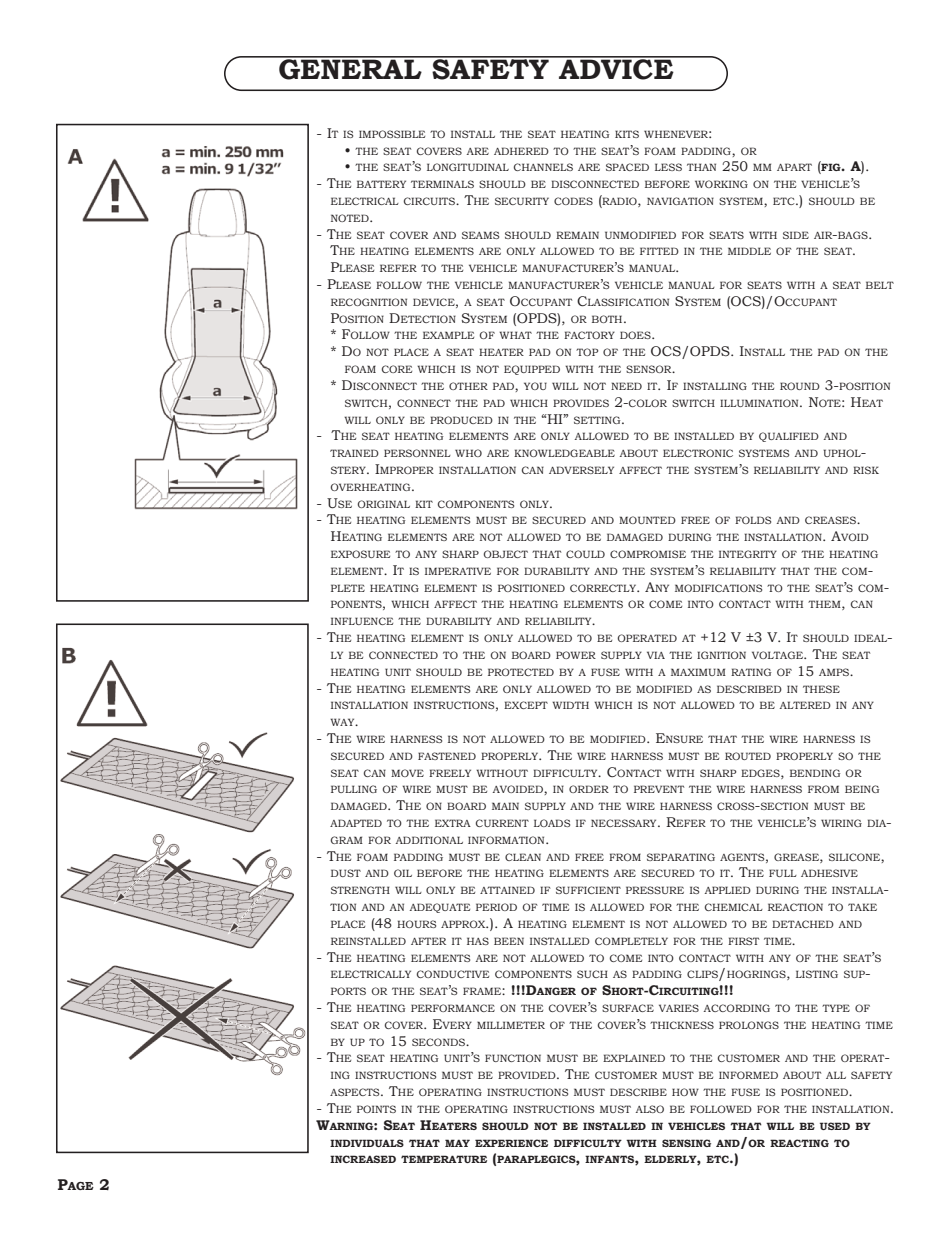  I want to click on SUFFICIENT, so click(588, 890).
